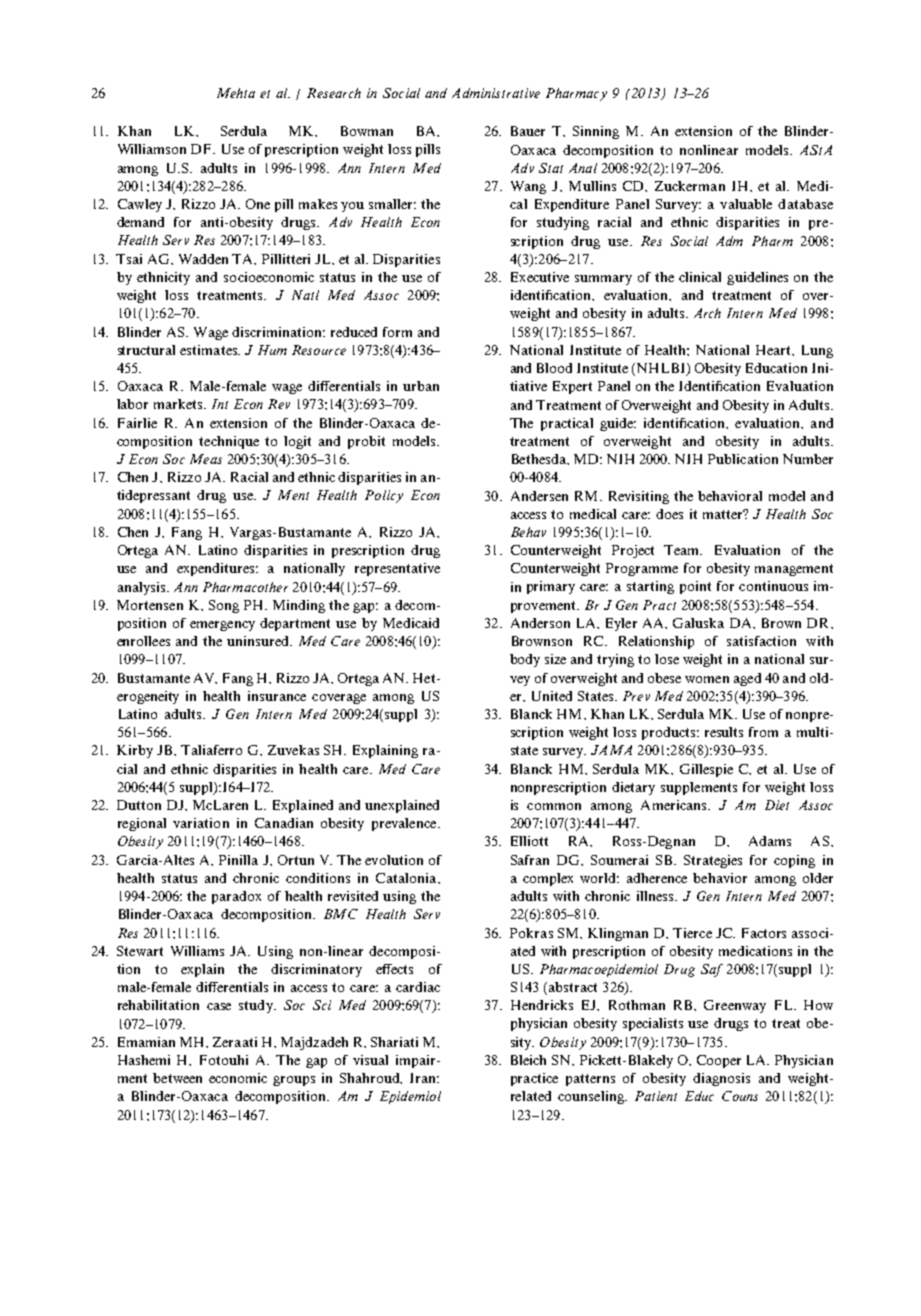 The width and height of the screenshot is (921, 1316). I want to click on paradox, so click(236, 897).
